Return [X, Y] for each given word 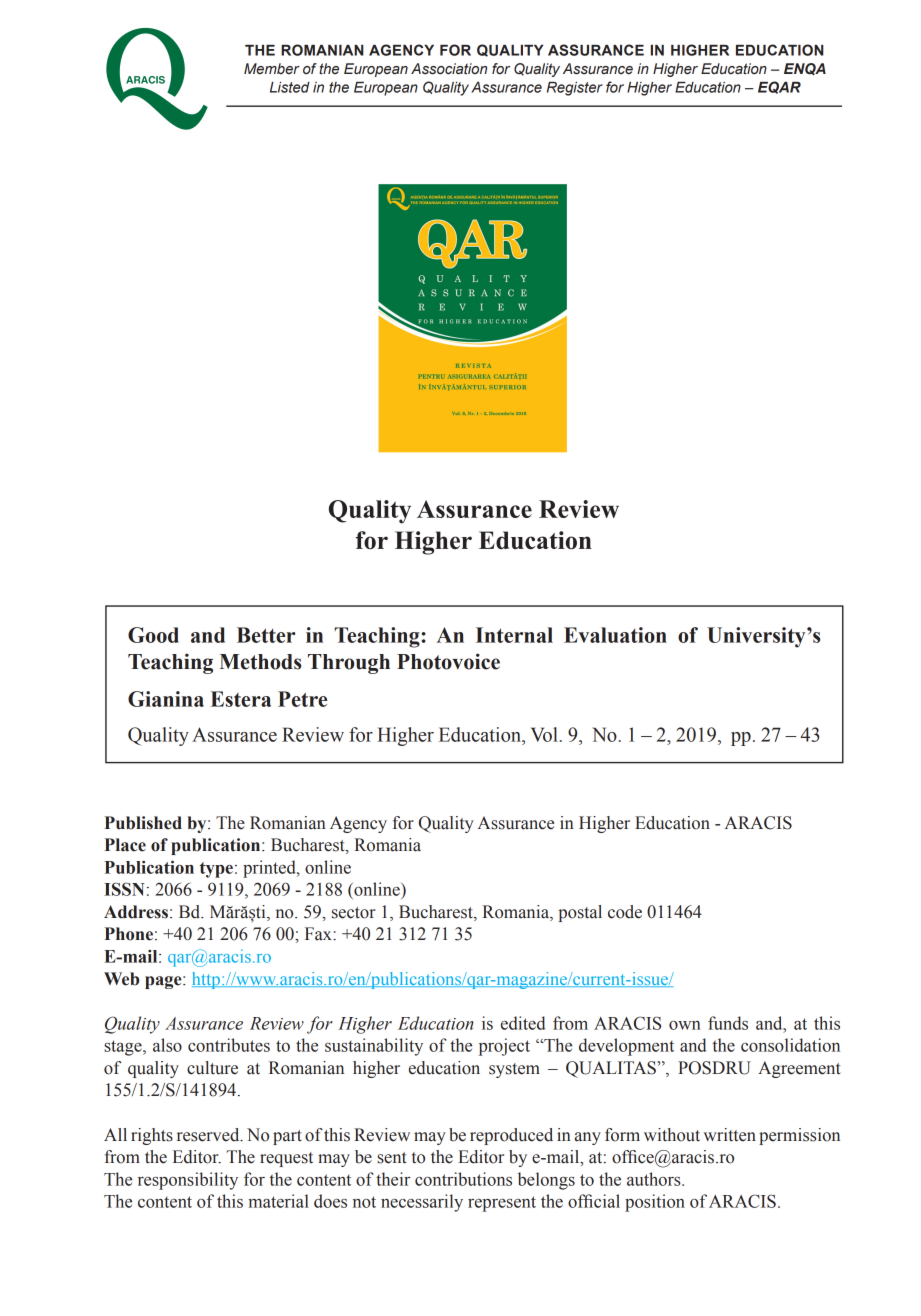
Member [272, 68]
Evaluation [615, 635]
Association [449, 69]
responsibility [188, 1181]
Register [575, 89]
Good [153, 635]
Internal [514, 635]
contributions [463, 1179]
